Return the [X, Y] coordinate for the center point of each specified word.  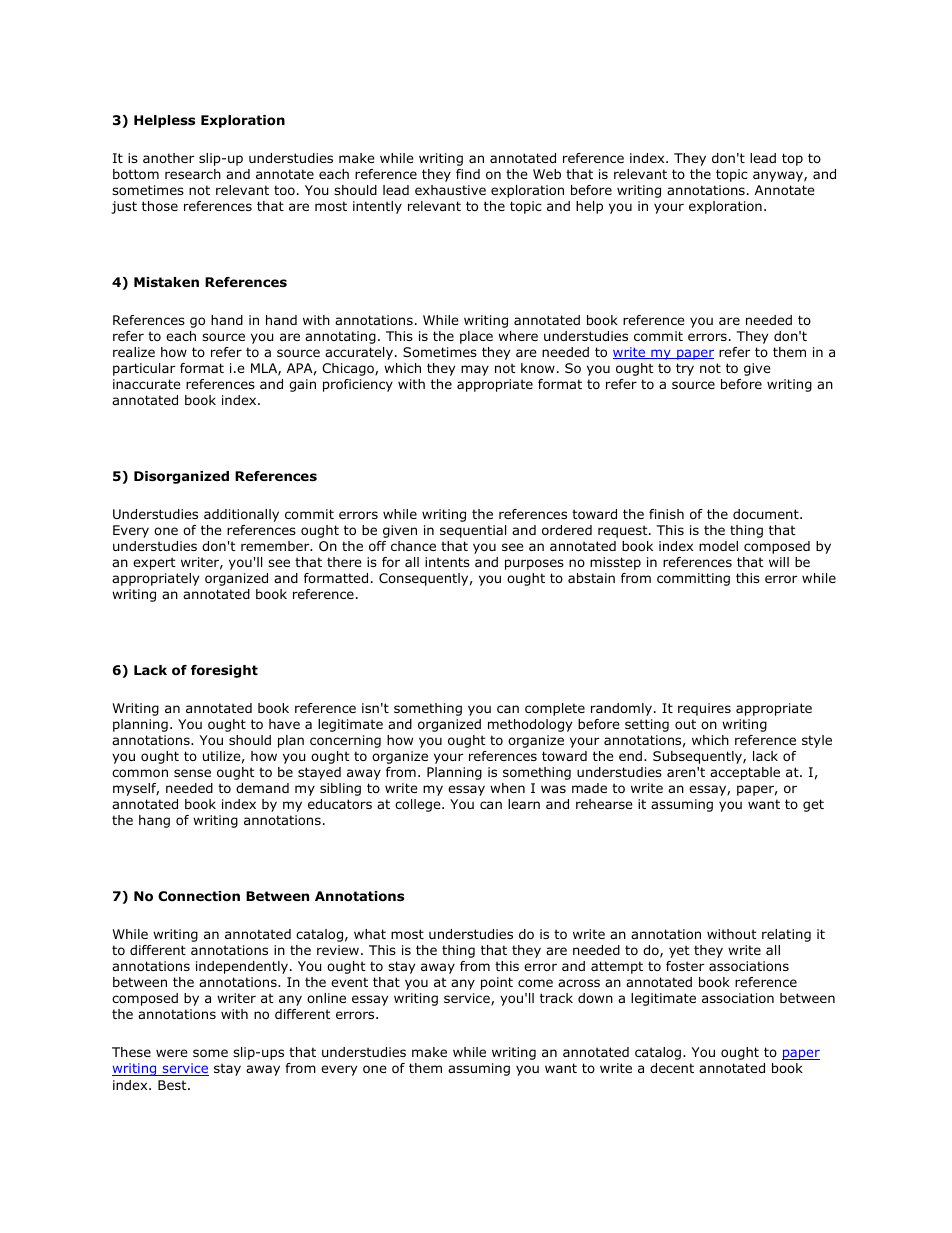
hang [154, 821]
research [193, 174]
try [685, 369]
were [172, 1053]
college [419, 805]
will [779, 562]
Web [547, 174]
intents [447, 562]
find [468, 174]
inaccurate [147, 384]
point [497, 983]
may [475, 370]
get [813, 805]
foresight [224, 671]
